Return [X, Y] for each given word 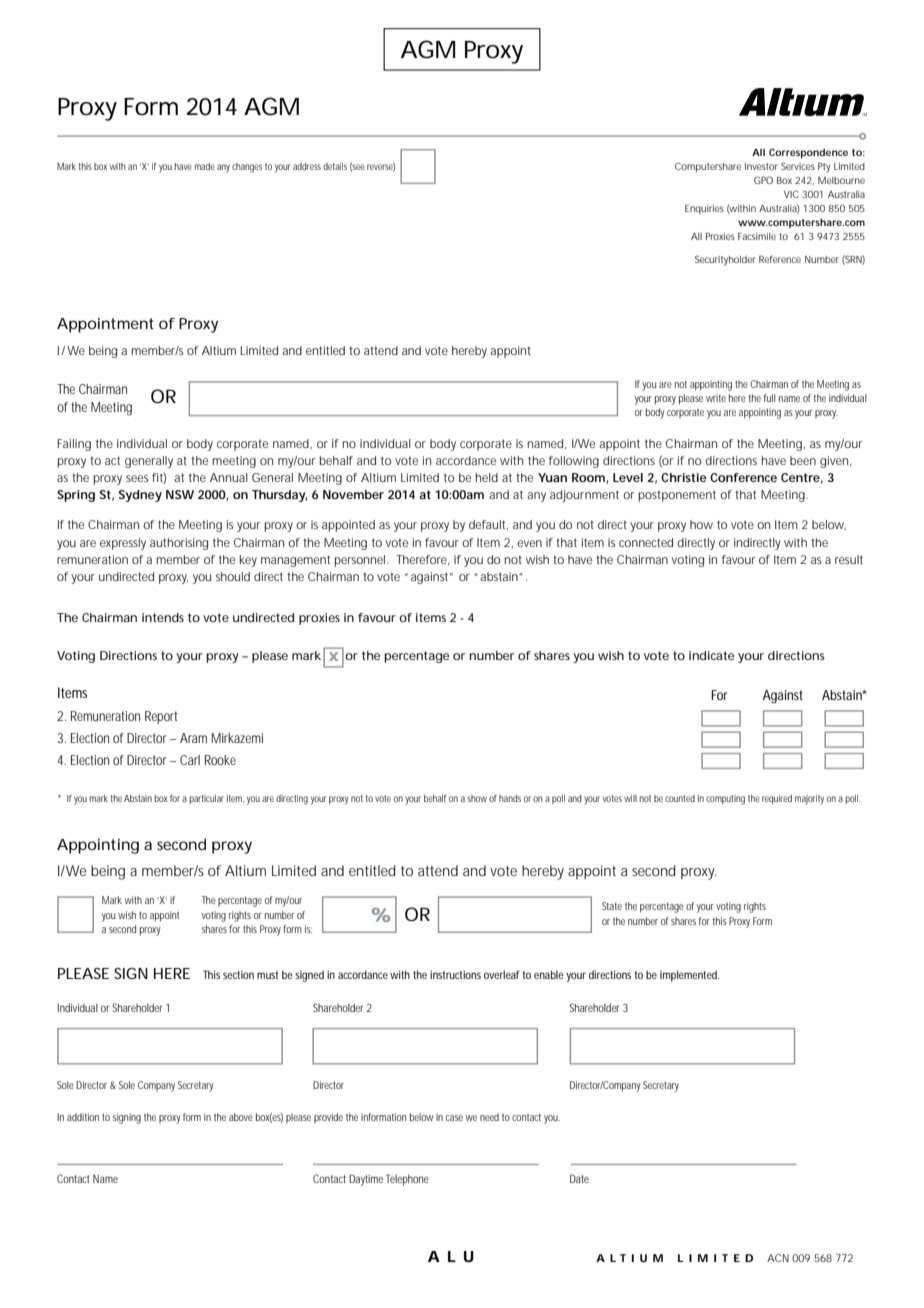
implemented [690, 976]
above [241, 1117]
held [487, 477]
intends [163, 617]
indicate [711, 655]
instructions [455, 974]
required [777, 799]
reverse [381, 167]
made [205, 166]
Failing [74, 445]
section [238, 975]
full [769, 398]
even [529, 543]
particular [207, 799]
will [630, 798]
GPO [763, 180]
